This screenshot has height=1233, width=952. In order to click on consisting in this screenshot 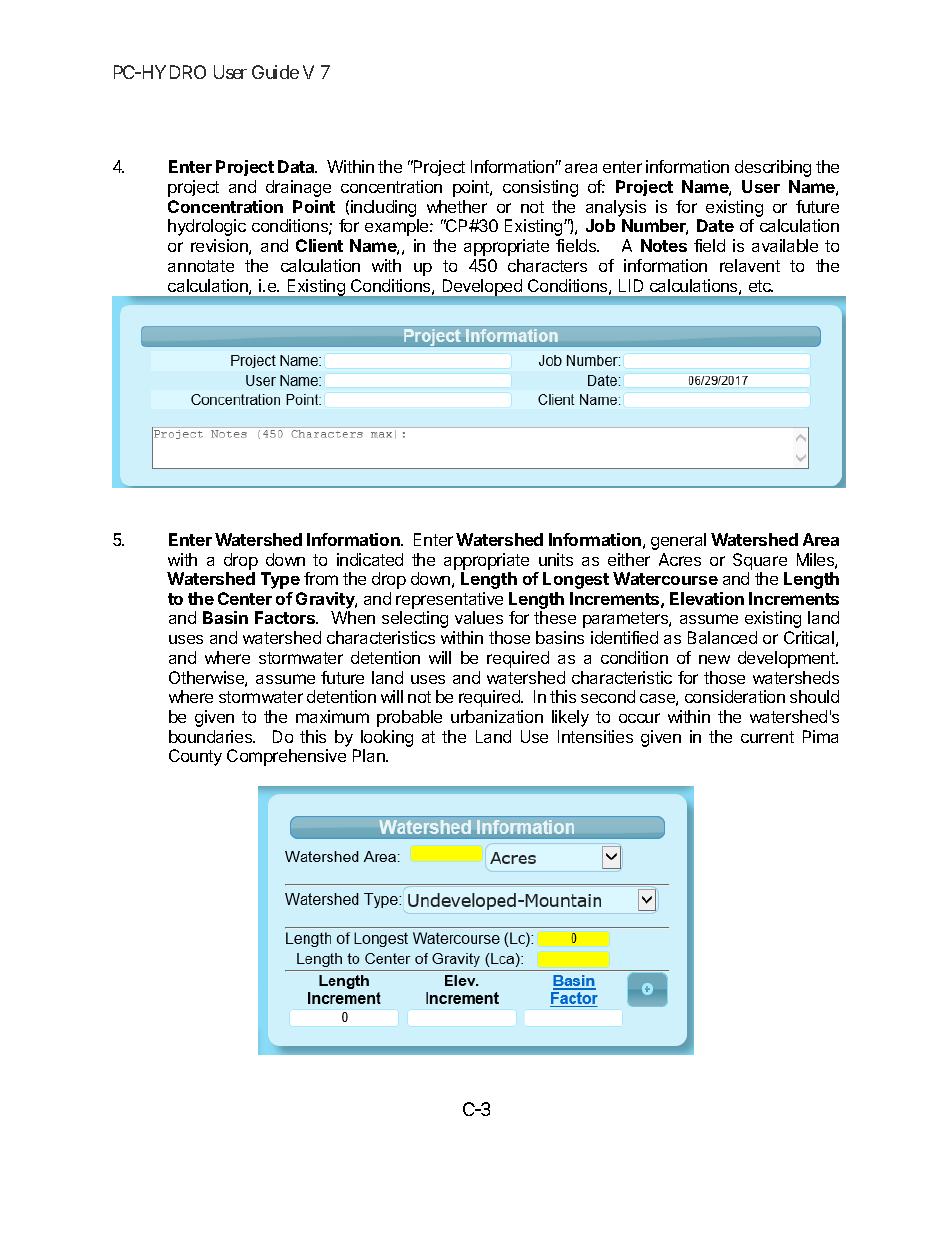, I will do `click(540, 188)`.
